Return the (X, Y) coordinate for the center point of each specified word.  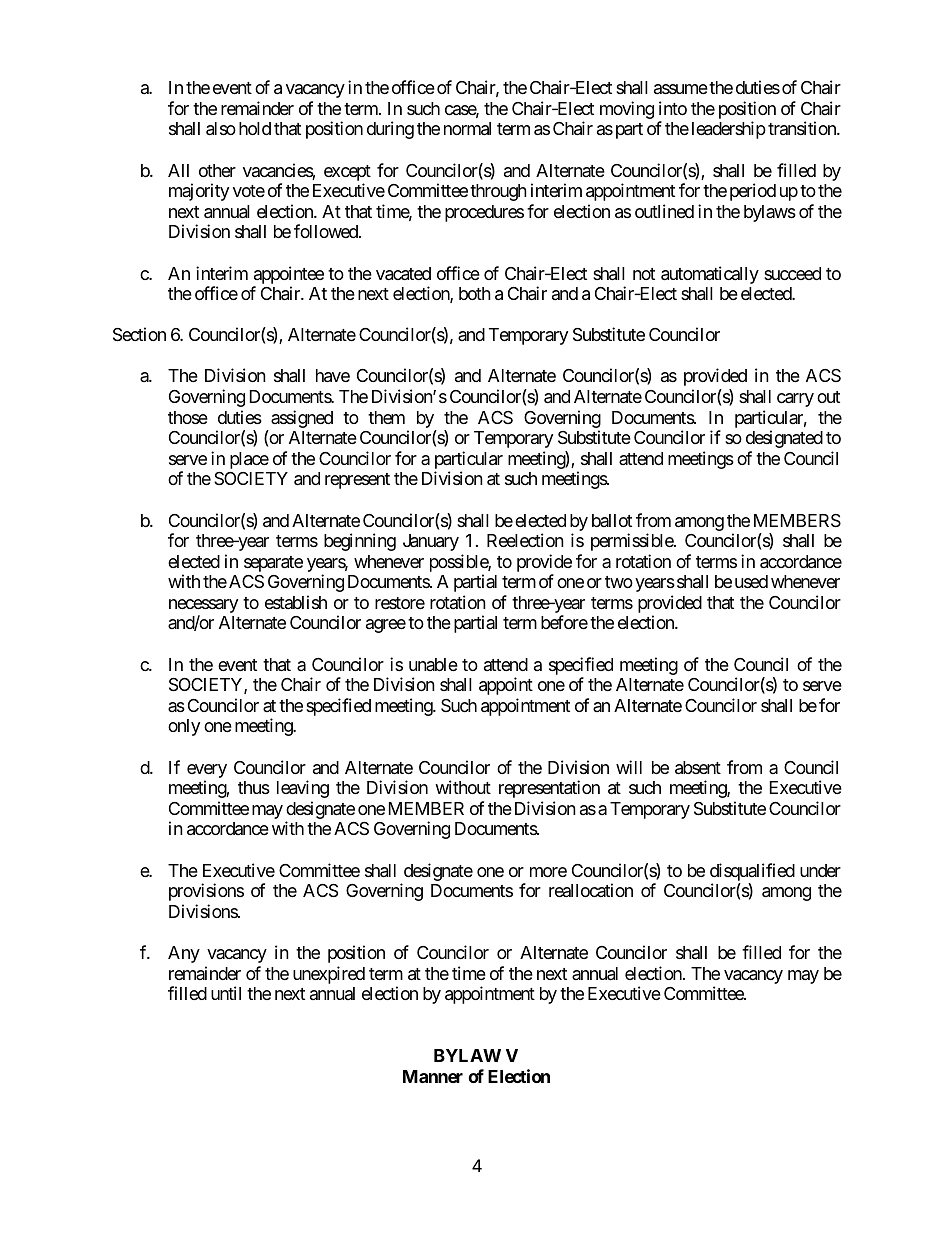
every (207, 772)
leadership (729, 130)
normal (467, 129)
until (226, 993)
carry (795, 400)
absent (698, 768)
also (221, 129)
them (386, 417)
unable (433, 664)
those (188, 417)
